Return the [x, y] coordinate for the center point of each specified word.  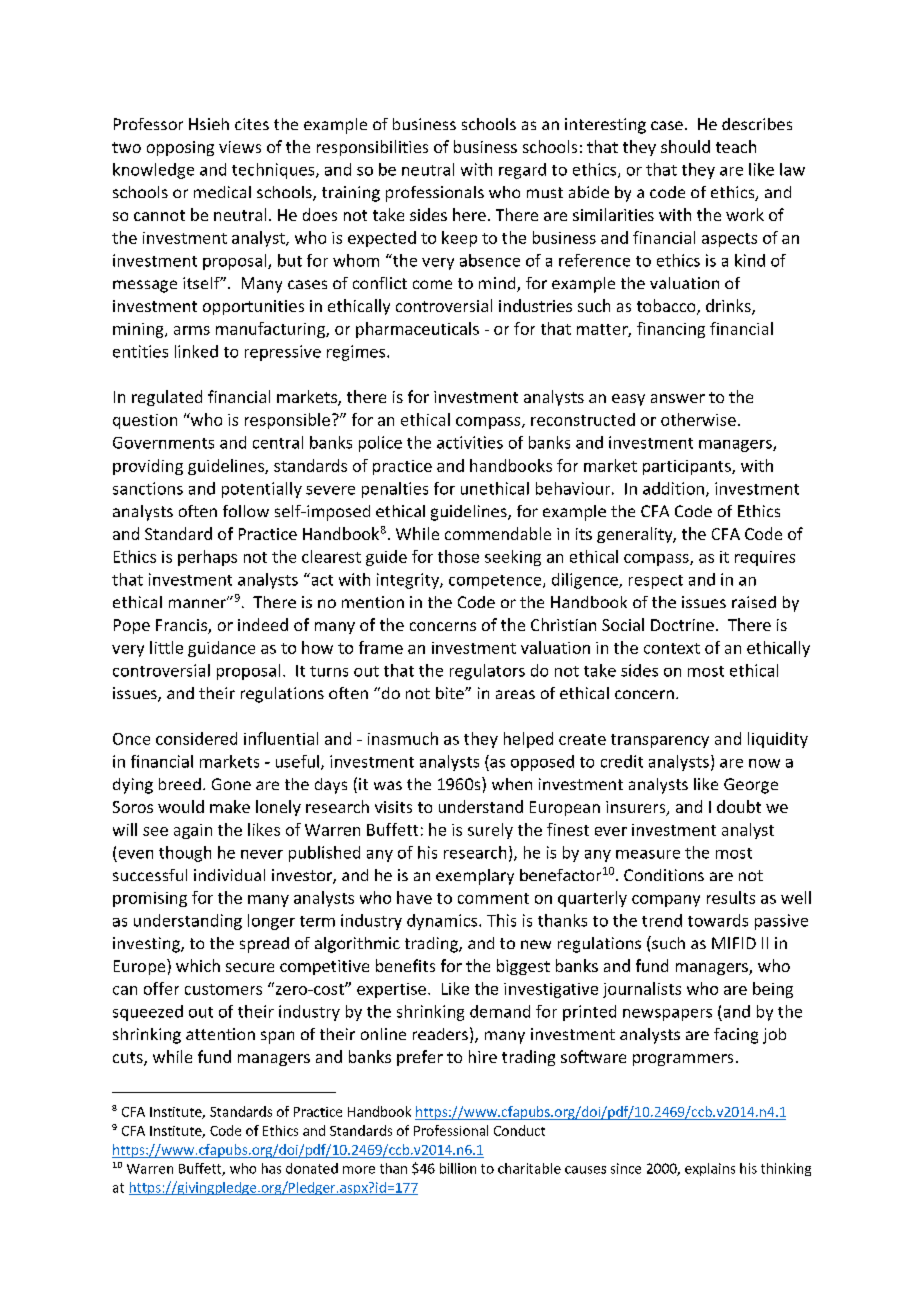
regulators [487, 672]
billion [458, 1168]
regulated [167, 398]
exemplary [475, 877]
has [271, 1168]
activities [470, 442]
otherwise [698, 419]
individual [229, 875]
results [731, 897]
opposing [180, 148]
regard [522, 171]
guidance [221, 649]
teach [736, 146]
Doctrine [682, 625]
